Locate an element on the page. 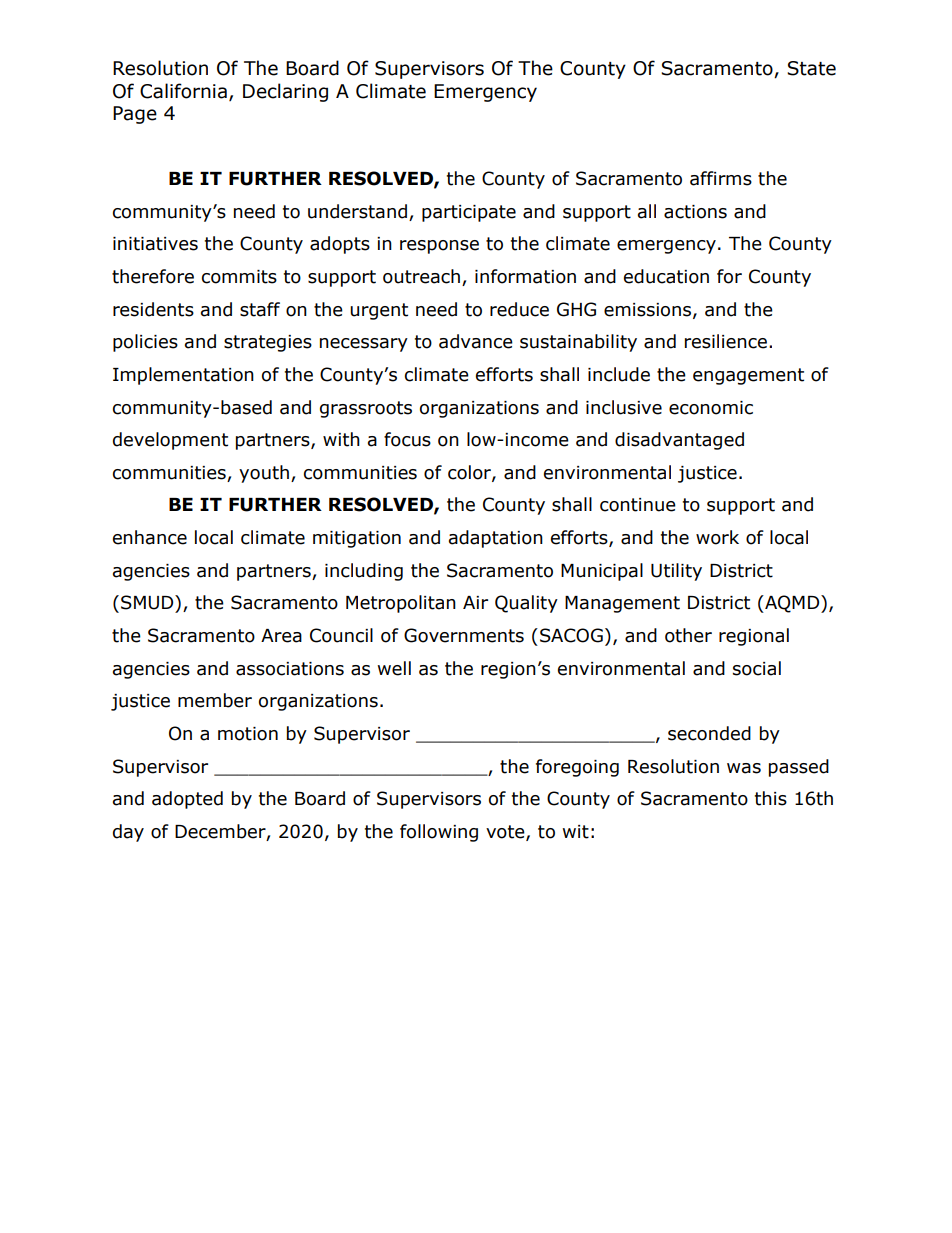  this is located at coordinates (771, 798).
